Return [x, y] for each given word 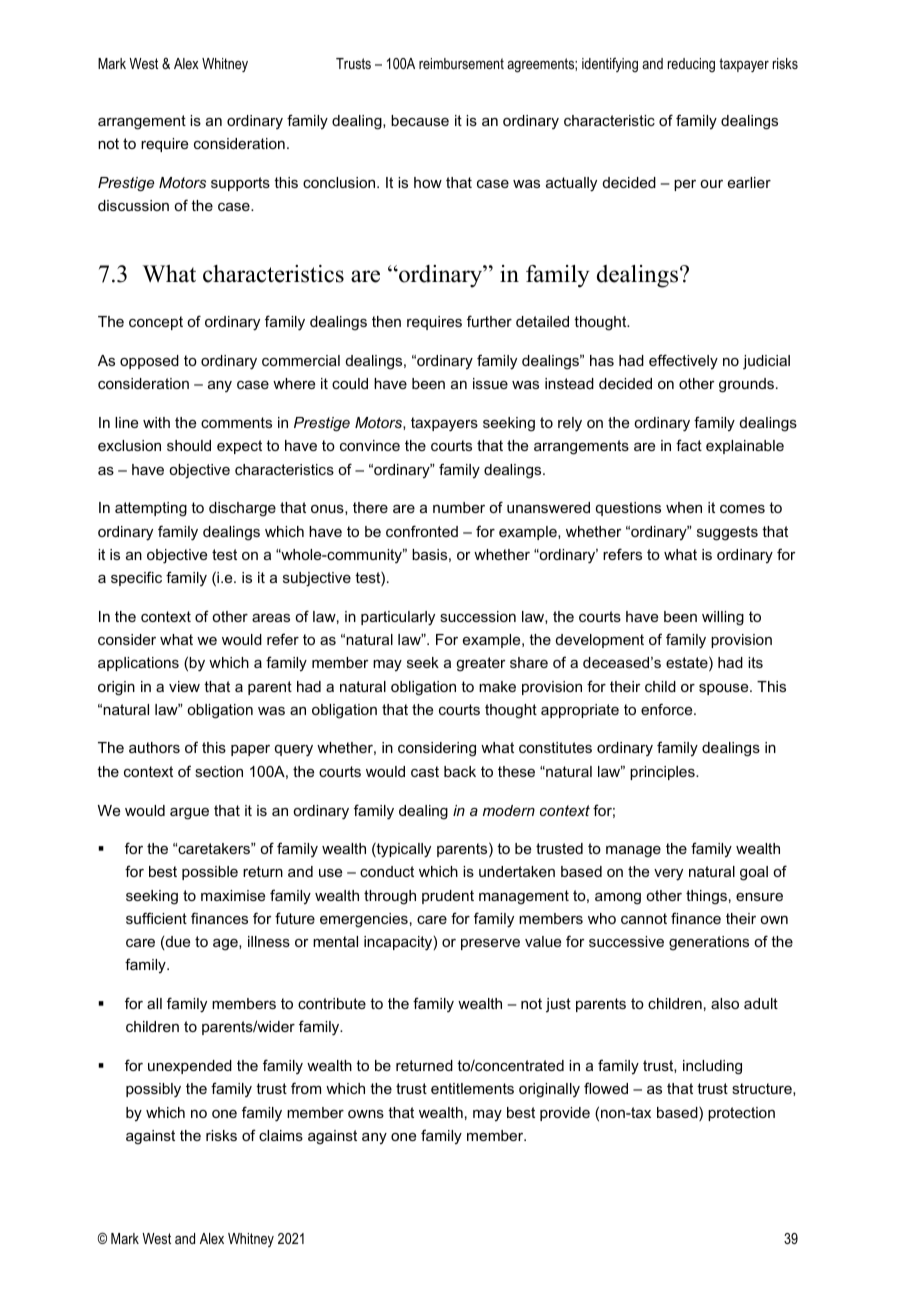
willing [723, 618]
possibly [153, 1090]
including [712, 1067]
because [420, 120]
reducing [691, 65]
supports [240, 184]
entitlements [472, 1088]
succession [478, 616]
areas [271, 618]
